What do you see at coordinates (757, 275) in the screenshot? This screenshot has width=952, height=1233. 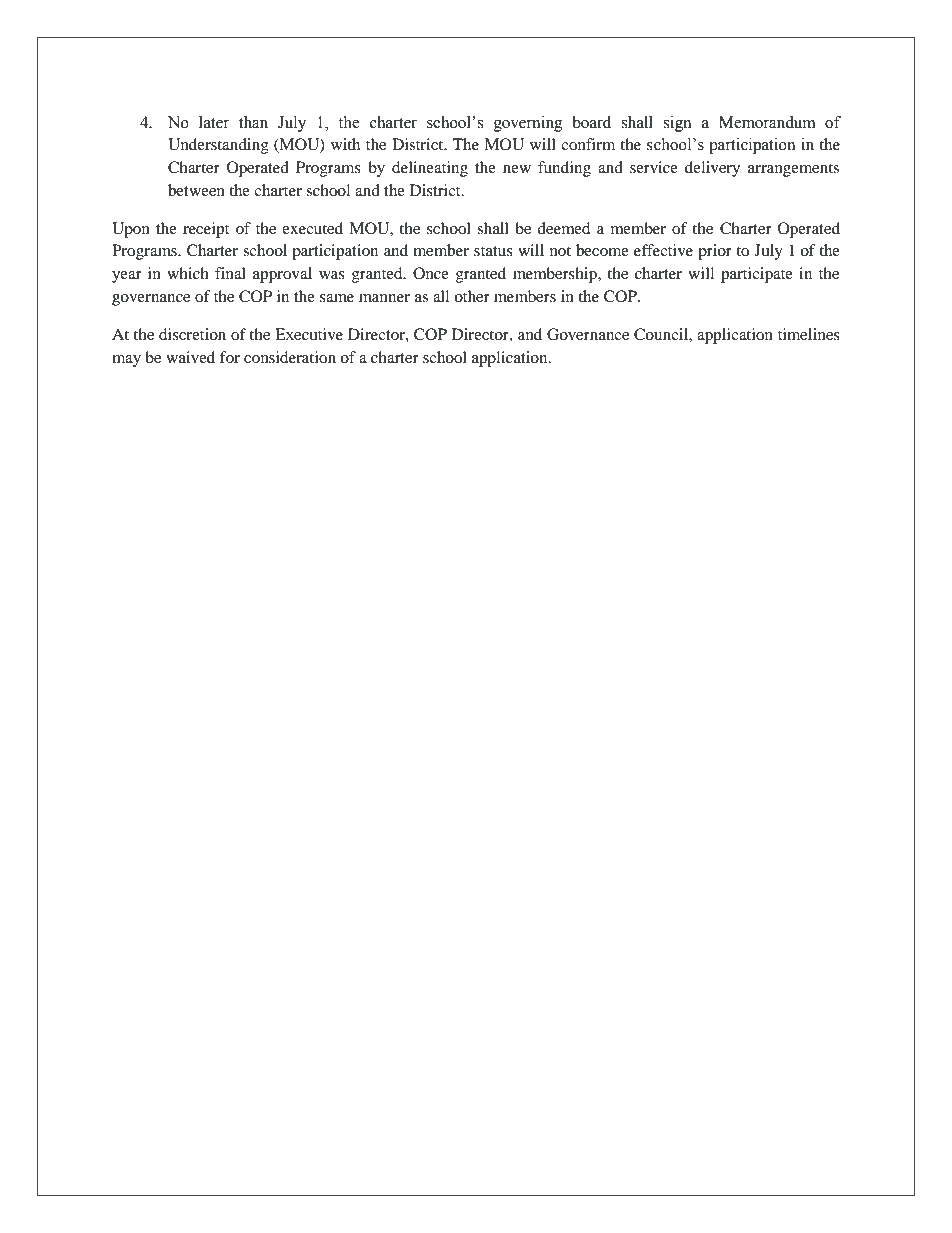 I see `participate` at bounding box center [757, 275].
